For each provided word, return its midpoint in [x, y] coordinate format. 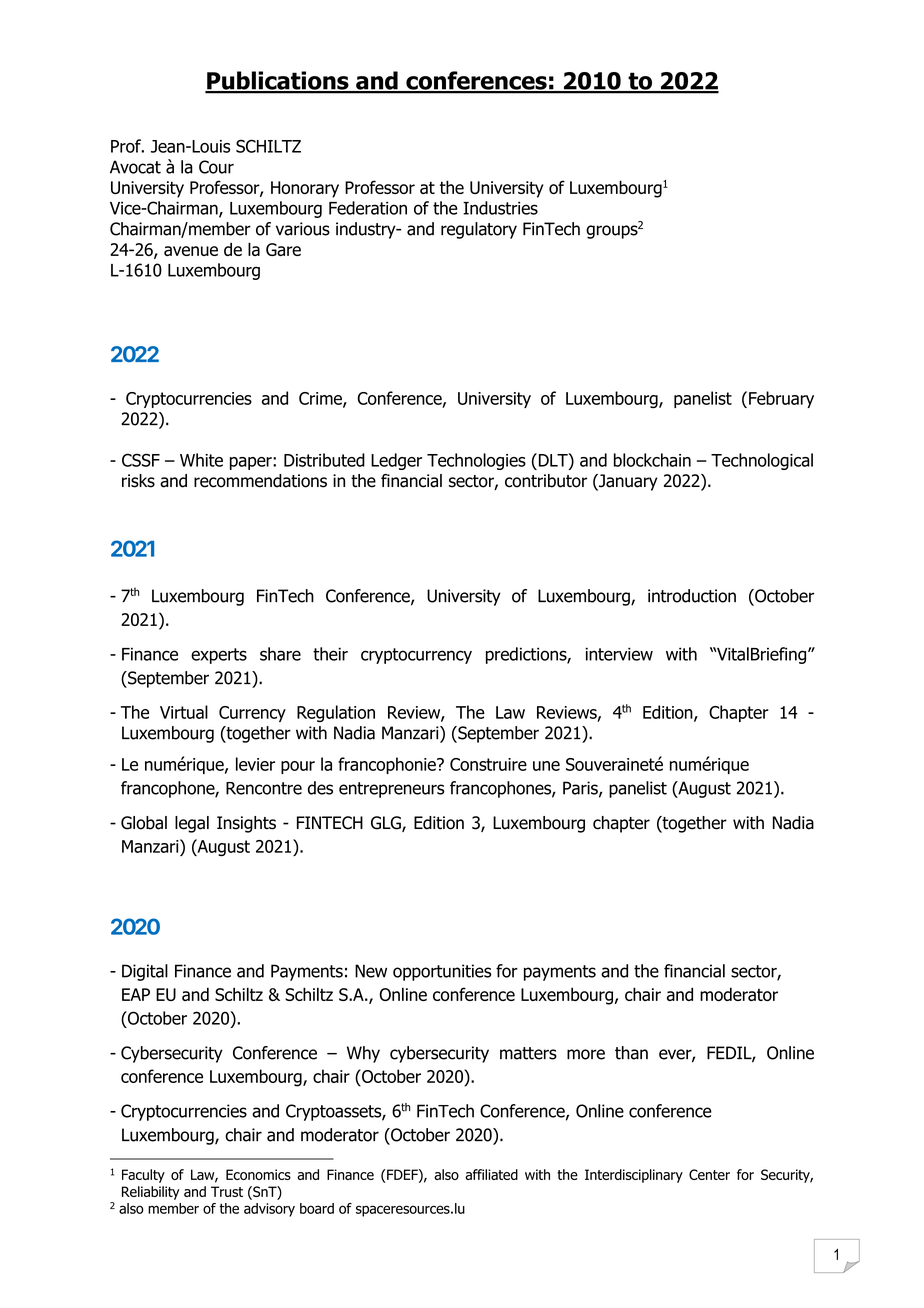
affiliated [491, 1174]
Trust [227, 1191]
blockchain [652, 460]
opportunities [442, 972]
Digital [145, 972]
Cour [216, 167]
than [631, 1053]
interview [619, 654]
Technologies [476, 461]
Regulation [336, 713]
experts [219, 656]
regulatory [479, 230]
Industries [500, 208]
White [201, 460]
